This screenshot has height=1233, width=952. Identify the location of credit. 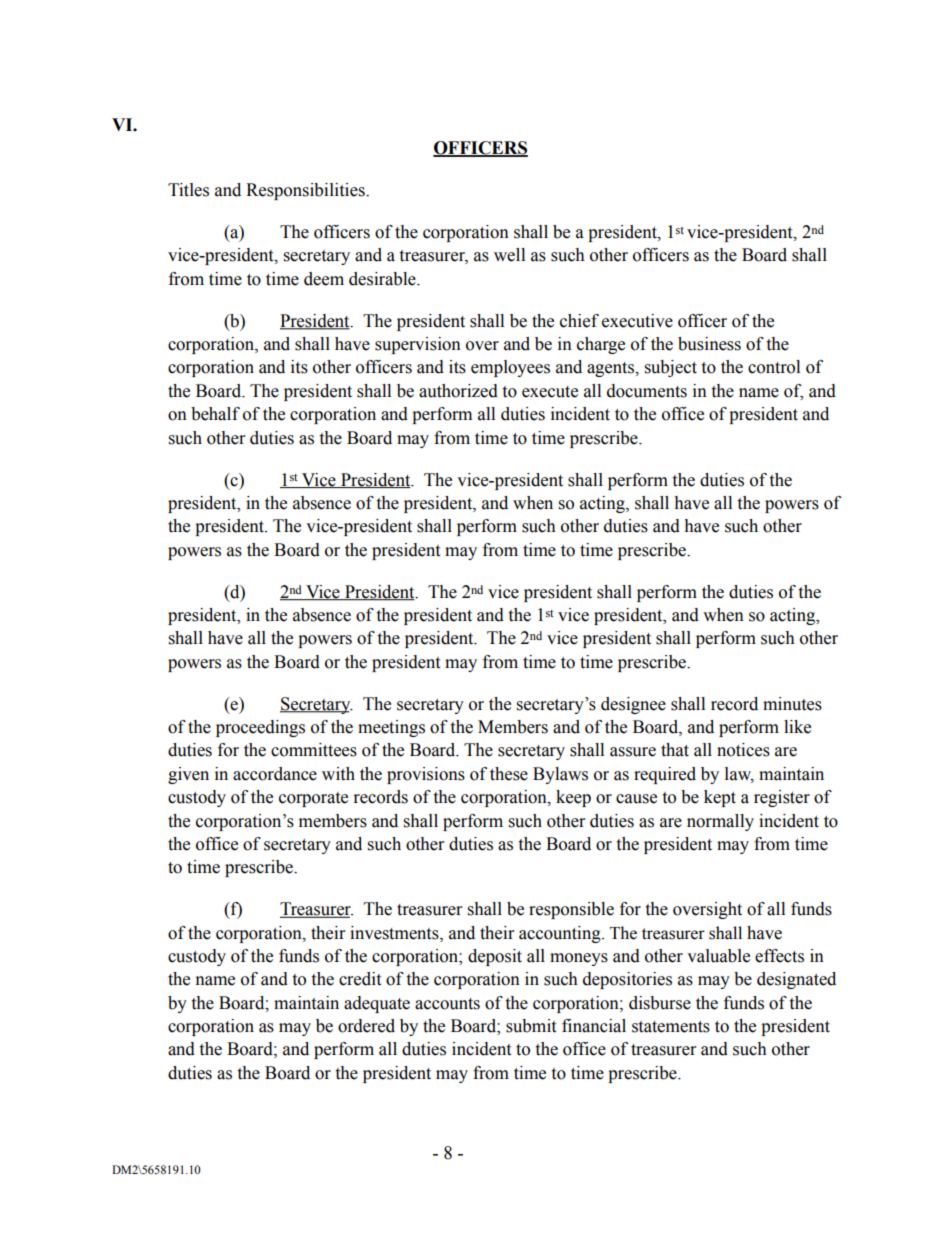
(360, 979).
